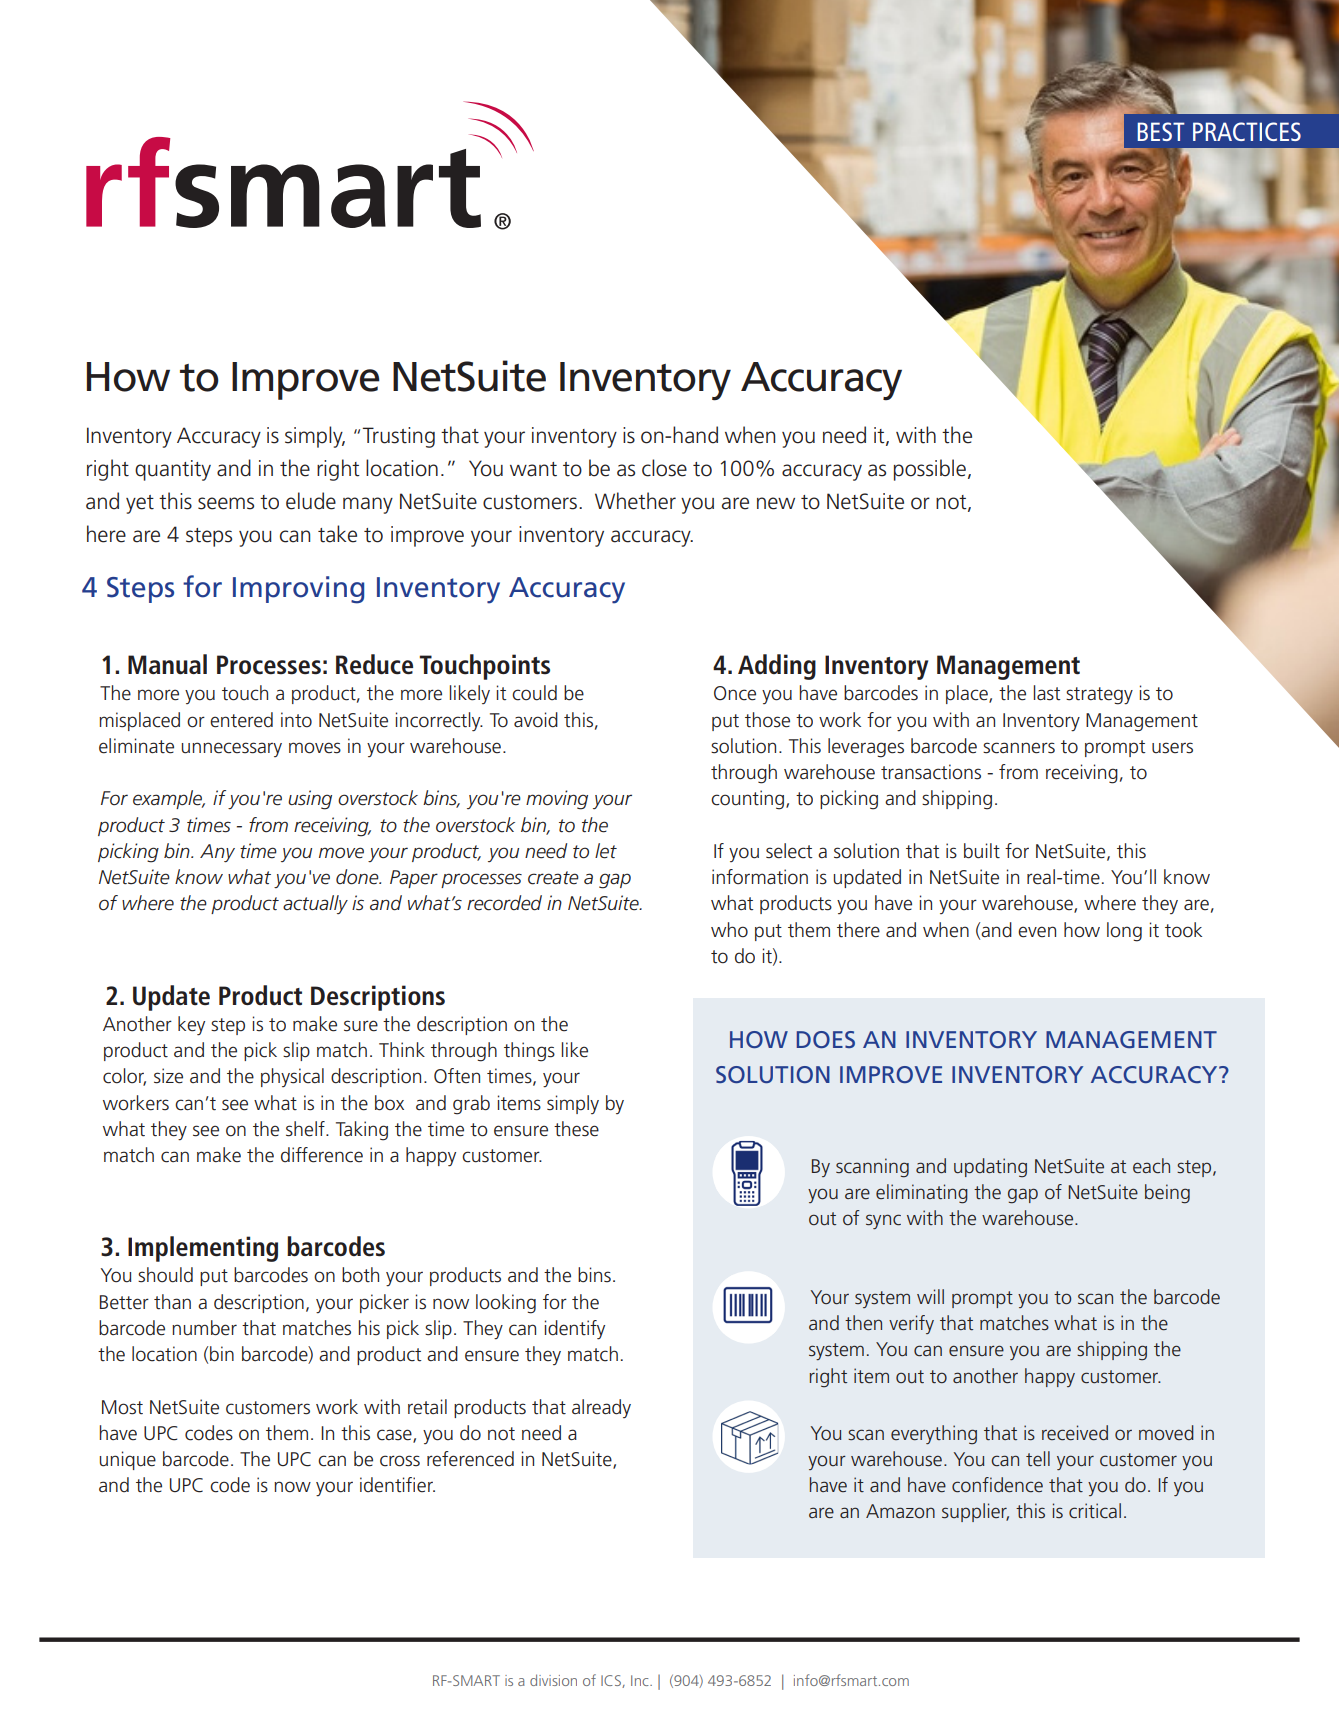 Image resolution: width=1339 pixels, height=1732 pixels. What do you see at coordinates (664, 468) in the screenshot?
I see `close` at bounding box center [664, 468].
